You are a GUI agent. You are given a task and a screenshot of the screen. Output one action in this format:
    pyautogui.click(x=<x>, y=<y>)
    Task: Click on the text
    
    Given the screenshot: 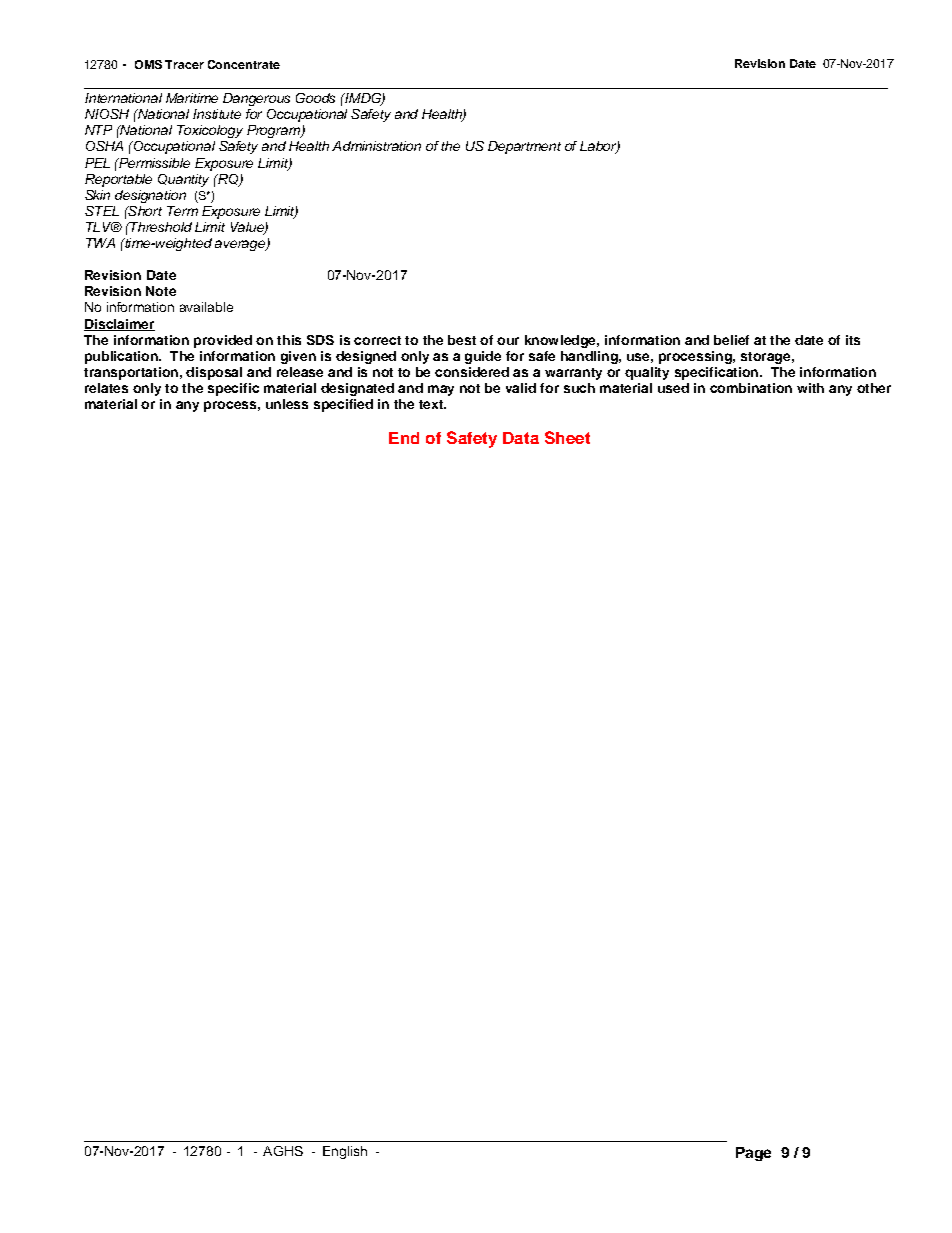 What is the action you would take?
    pyautogui.click(x=432, y=404)
